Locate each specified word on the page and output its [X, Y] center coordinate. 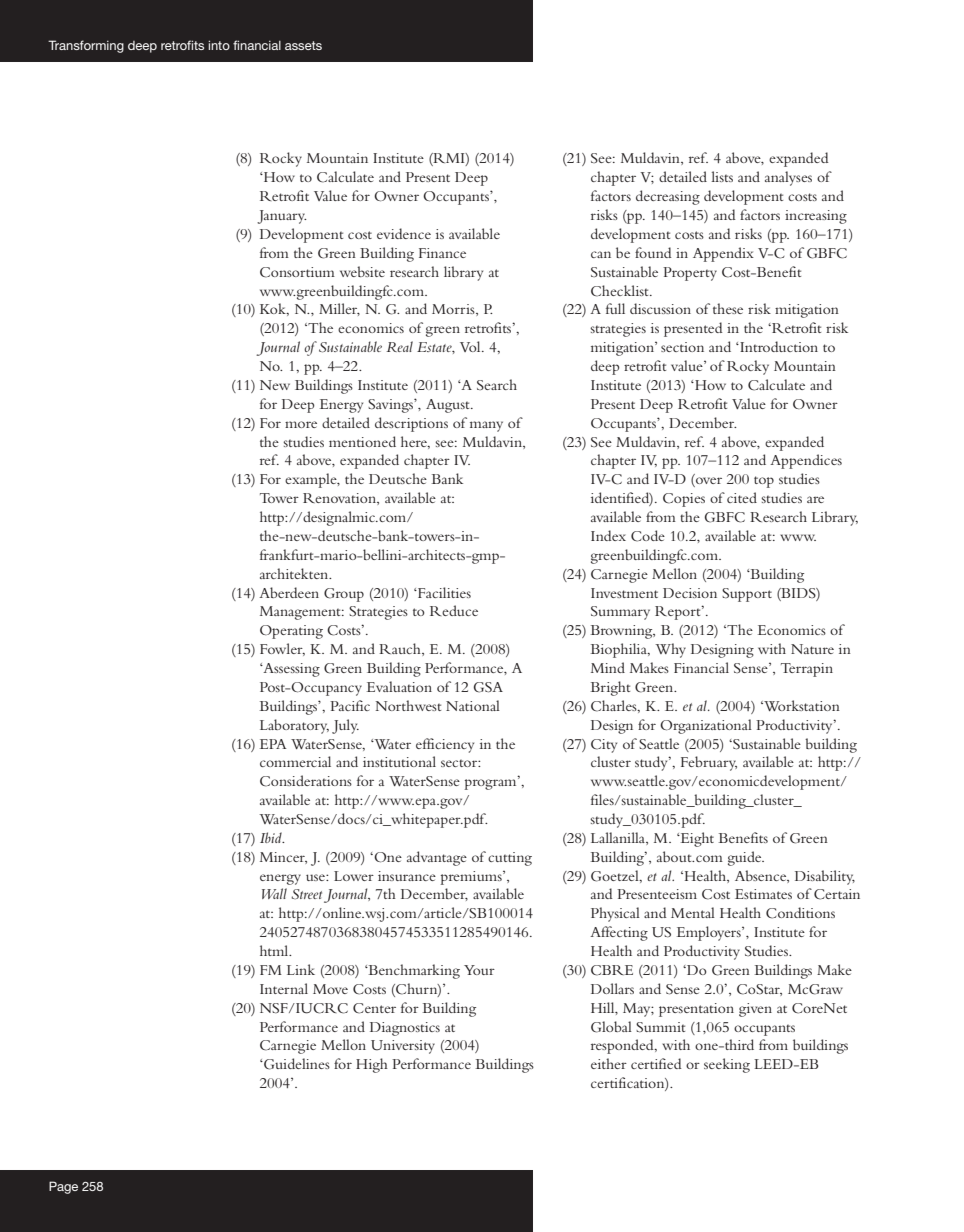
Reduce [454, 610]
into [219, 45]
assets [303, 45]
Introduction [778, 346]
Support [747, 595]
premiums [472, 878]
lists [722, 176]
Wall [274, 893]
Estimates [763, 894]
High [372, 1065]
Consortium [297, 272]
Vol [471, 346]
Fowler [282, 649]
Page [63, 1187]
